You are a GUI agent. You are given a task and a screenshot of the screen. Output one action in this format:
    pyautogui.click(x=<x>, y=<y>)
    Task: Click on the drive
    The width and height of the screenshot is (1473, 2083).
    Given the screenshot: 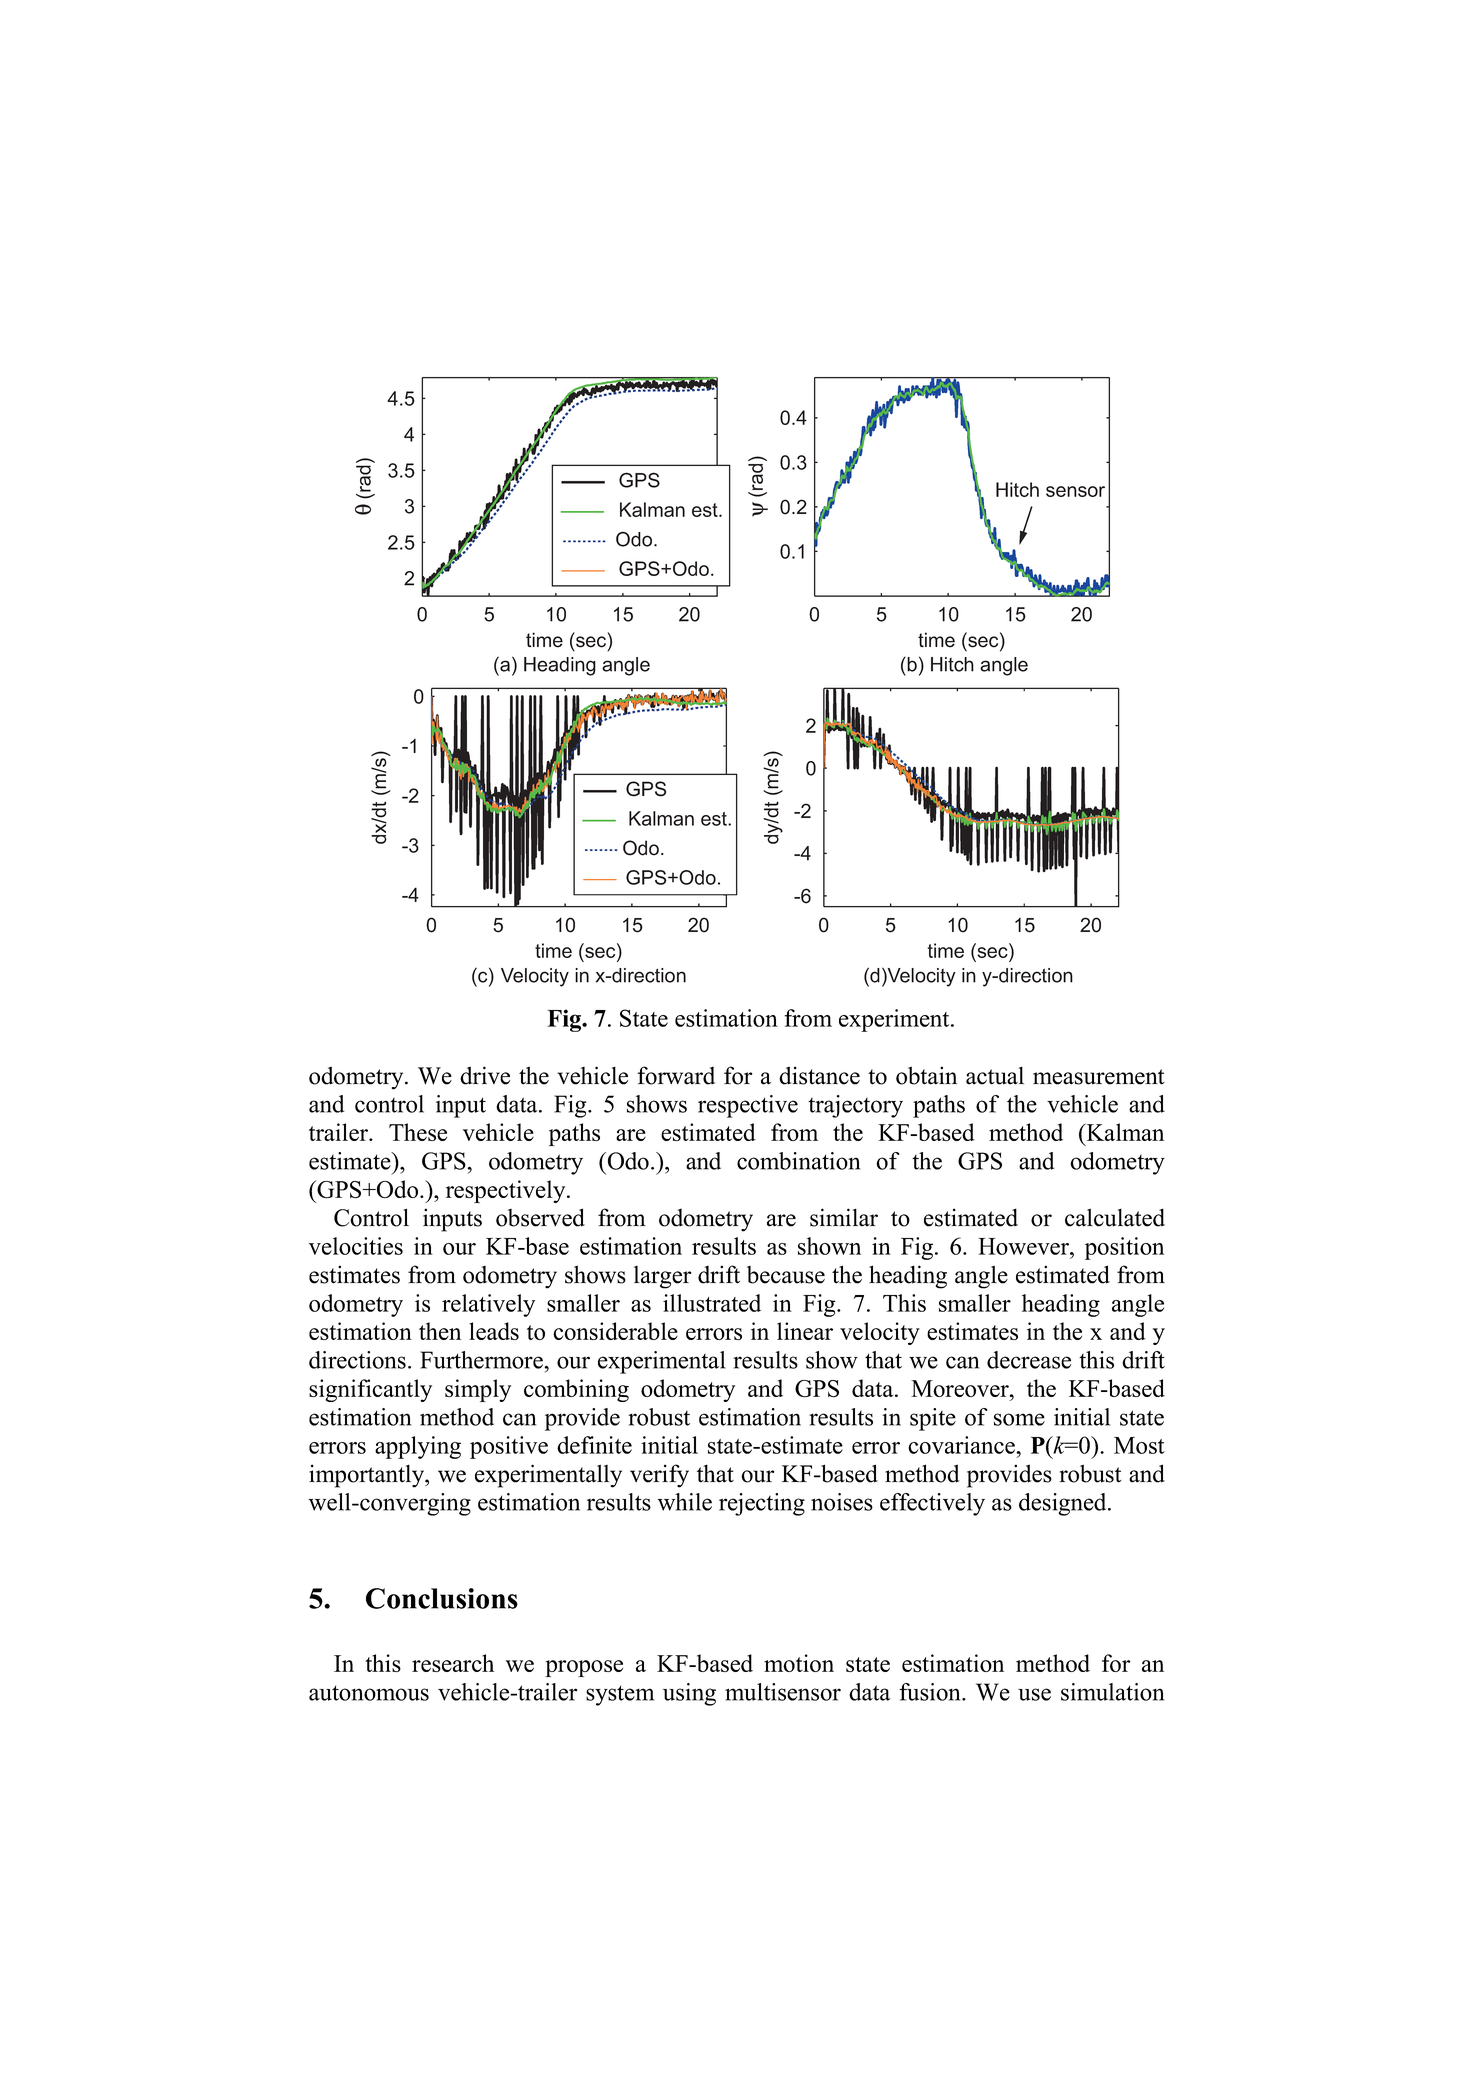 What is the action you would take?
    pyautogui.click(x=485, y=1075)
